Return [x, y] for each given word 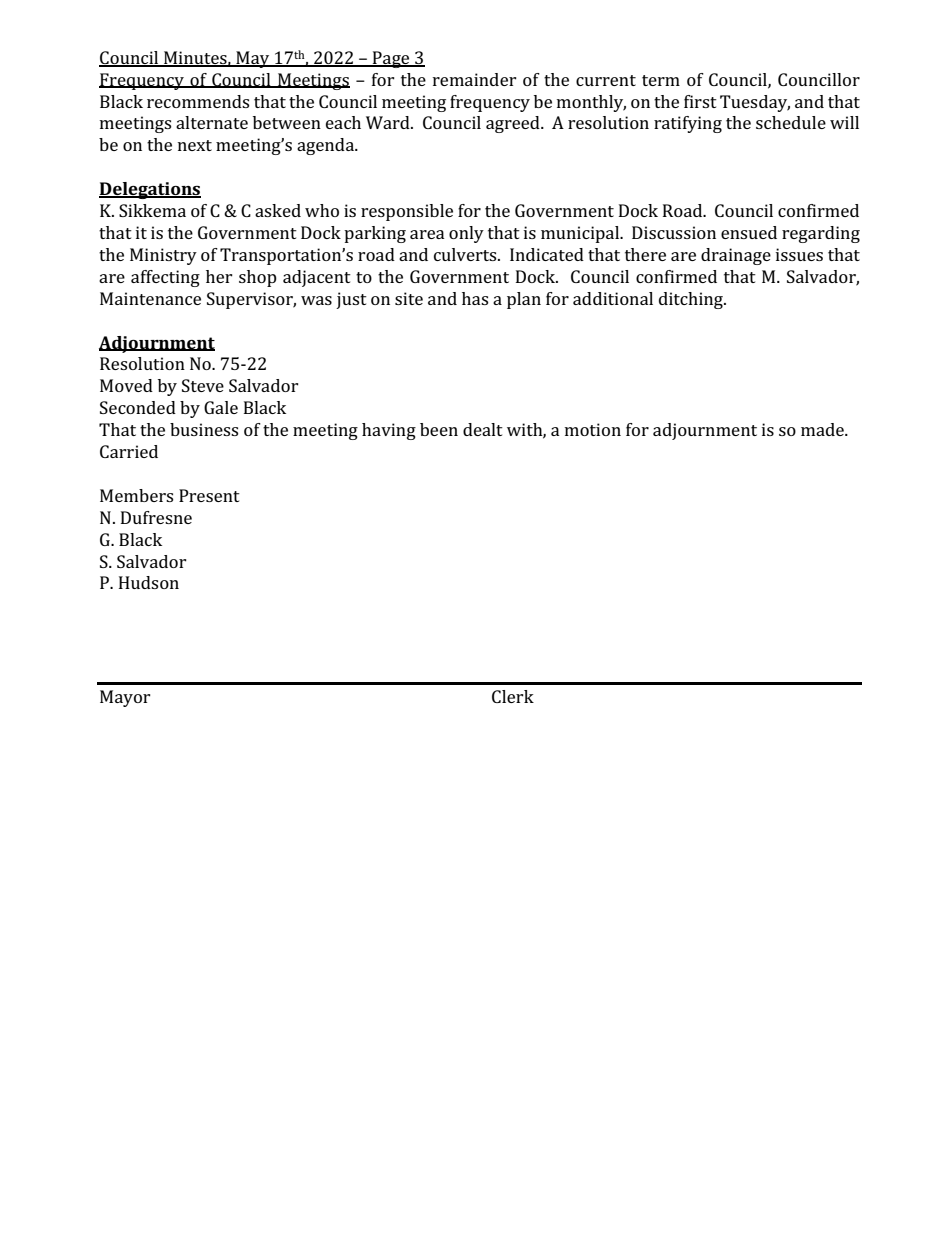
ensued [749, 232]
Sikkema [152, 210]
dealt [483, 429]
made [823, 429]
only [466, 234]
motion [593, 429]
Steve [203, 385]
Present [209, 495]
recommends [198, 101]
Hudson [149, 582]
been [439, 429]
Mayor [125, 698]
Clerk [513, 696]
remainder [475, 79]
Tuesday [755, 103]
